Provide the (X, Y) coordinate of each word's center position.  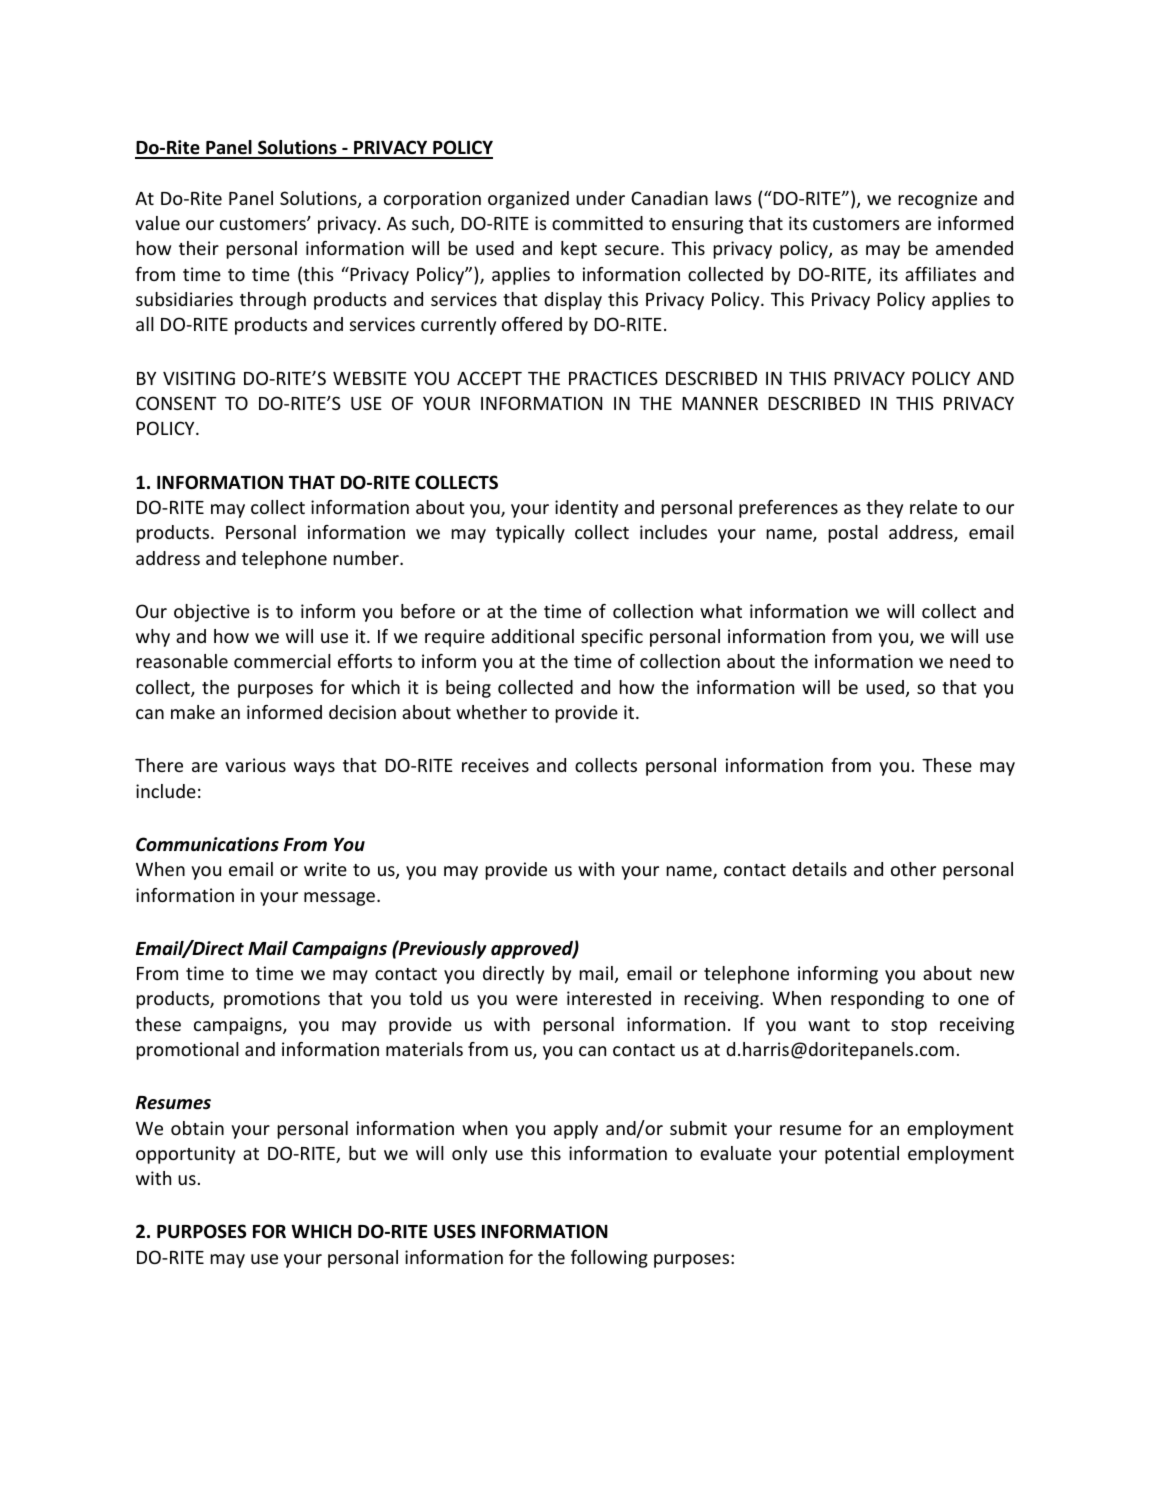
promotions (272, 1000)
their (199, 248)
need (970, 661)
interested (609, 998)
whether (491, 712)
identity (586, 509)
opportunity (185, 1155)
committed (597, 223)
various (255, 765)
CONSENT (176, 403)
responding (877, 1000)
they (884, 509)
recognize (937, 200)
